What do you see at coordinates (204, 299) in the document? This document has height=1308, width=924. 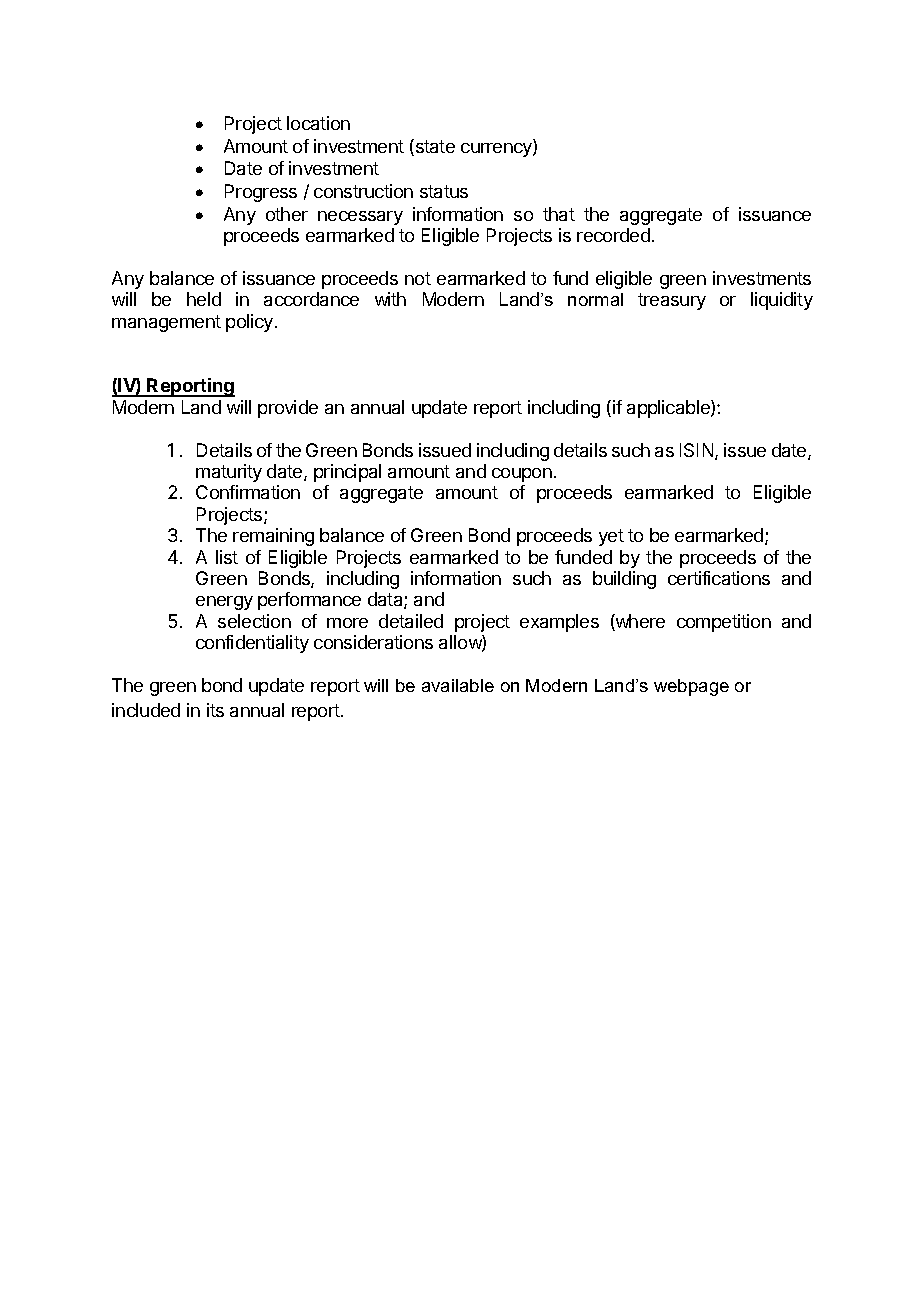 I see `held` at bounding box center [204, 299].
